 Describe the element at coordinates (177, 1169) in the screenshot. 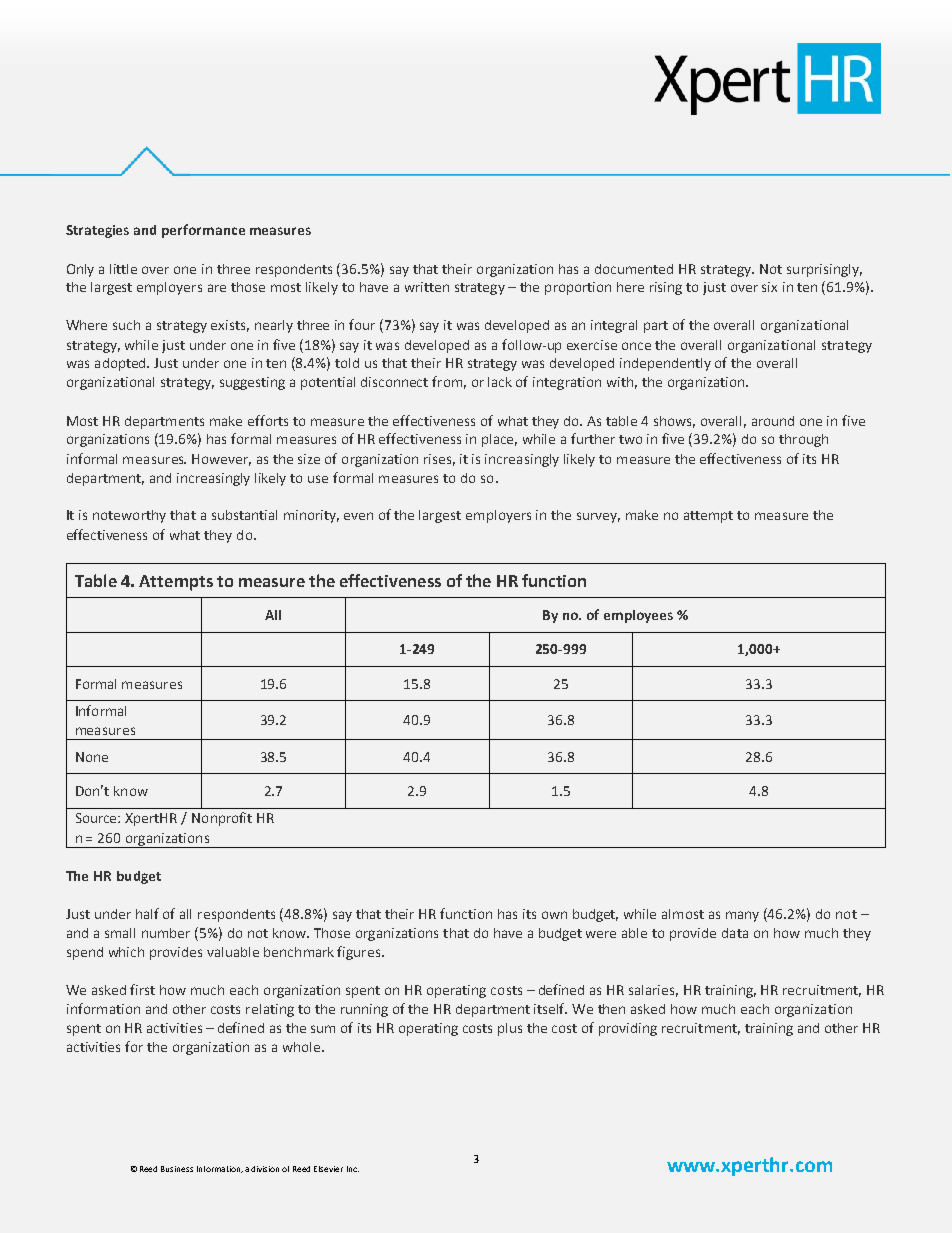

I see `Business` at that location.
